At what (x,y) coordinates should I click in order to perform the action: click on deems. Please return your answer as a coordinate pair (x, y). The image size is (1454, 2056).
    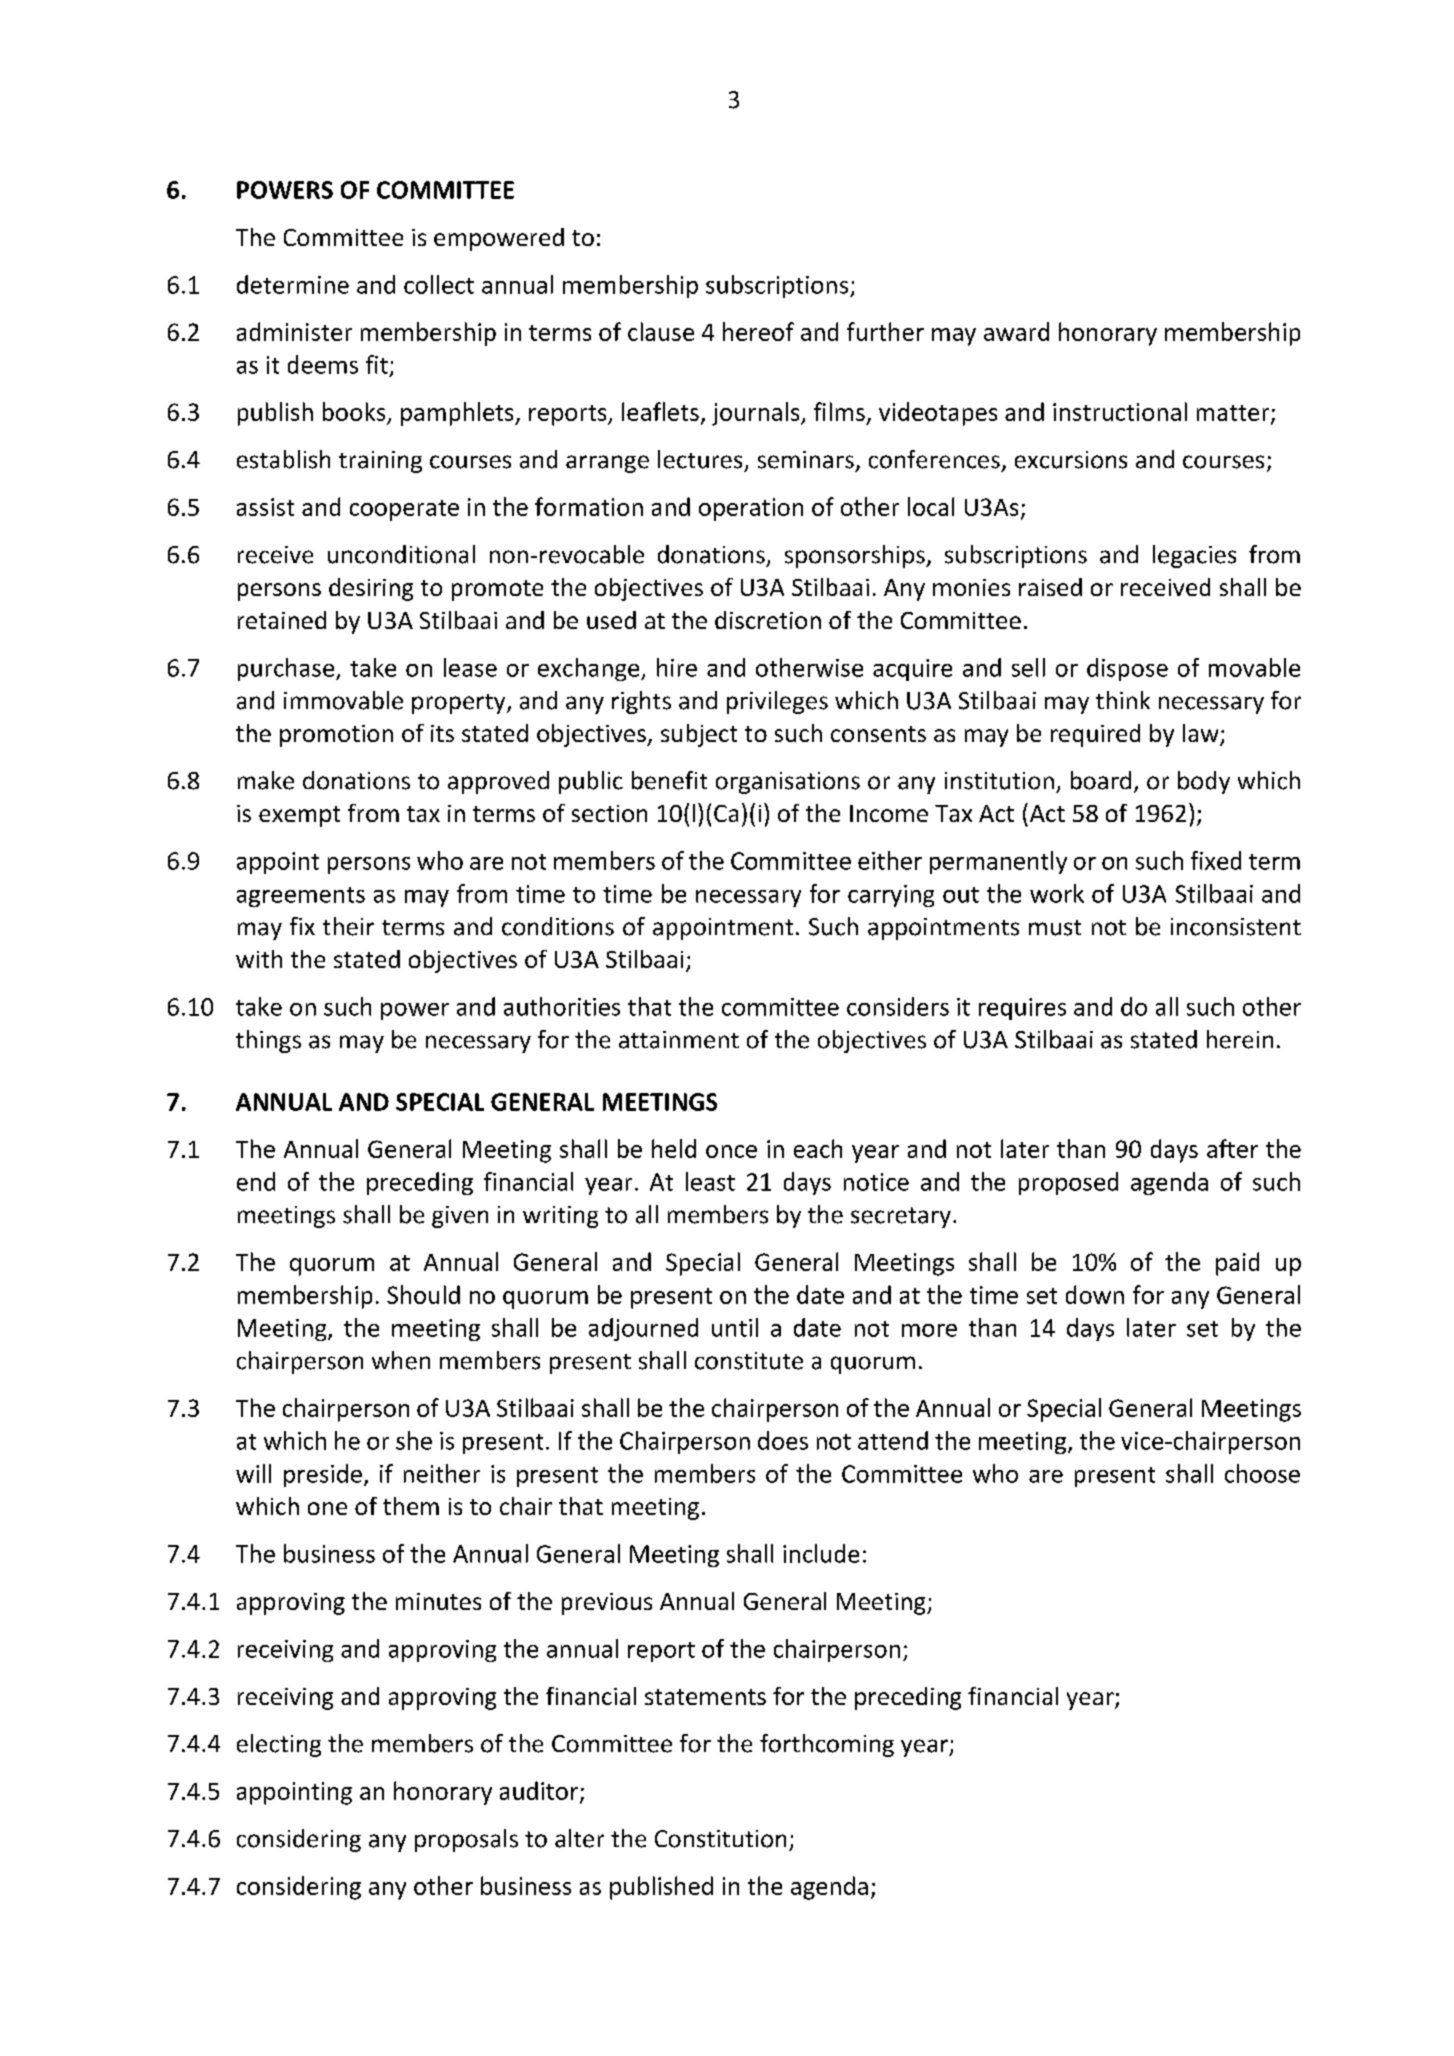
    Looking at the image, I should click on (323, 364).
